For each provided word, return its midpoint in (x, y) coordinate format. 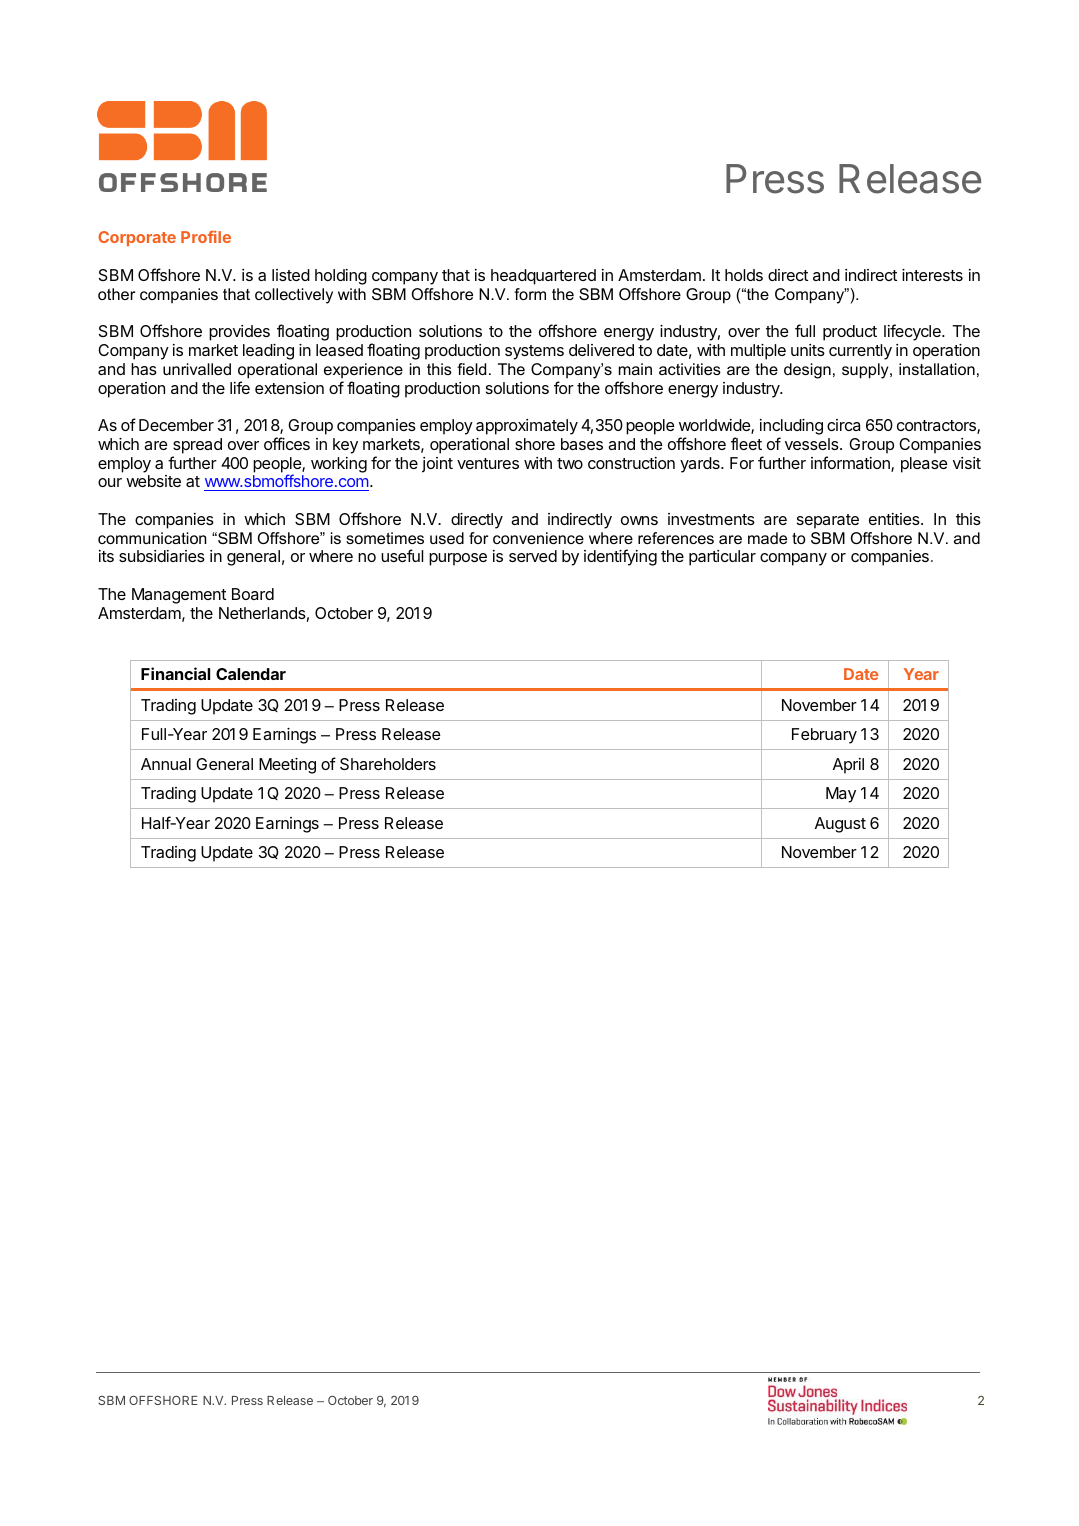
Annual (166, 764)
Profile (206, 236)
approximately (527, 427)
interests (932, 275)
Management (179, 596)
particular (722, 558)
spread (197, 446)
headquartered (543, 277)
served (533, 556)
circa (843, 425)
